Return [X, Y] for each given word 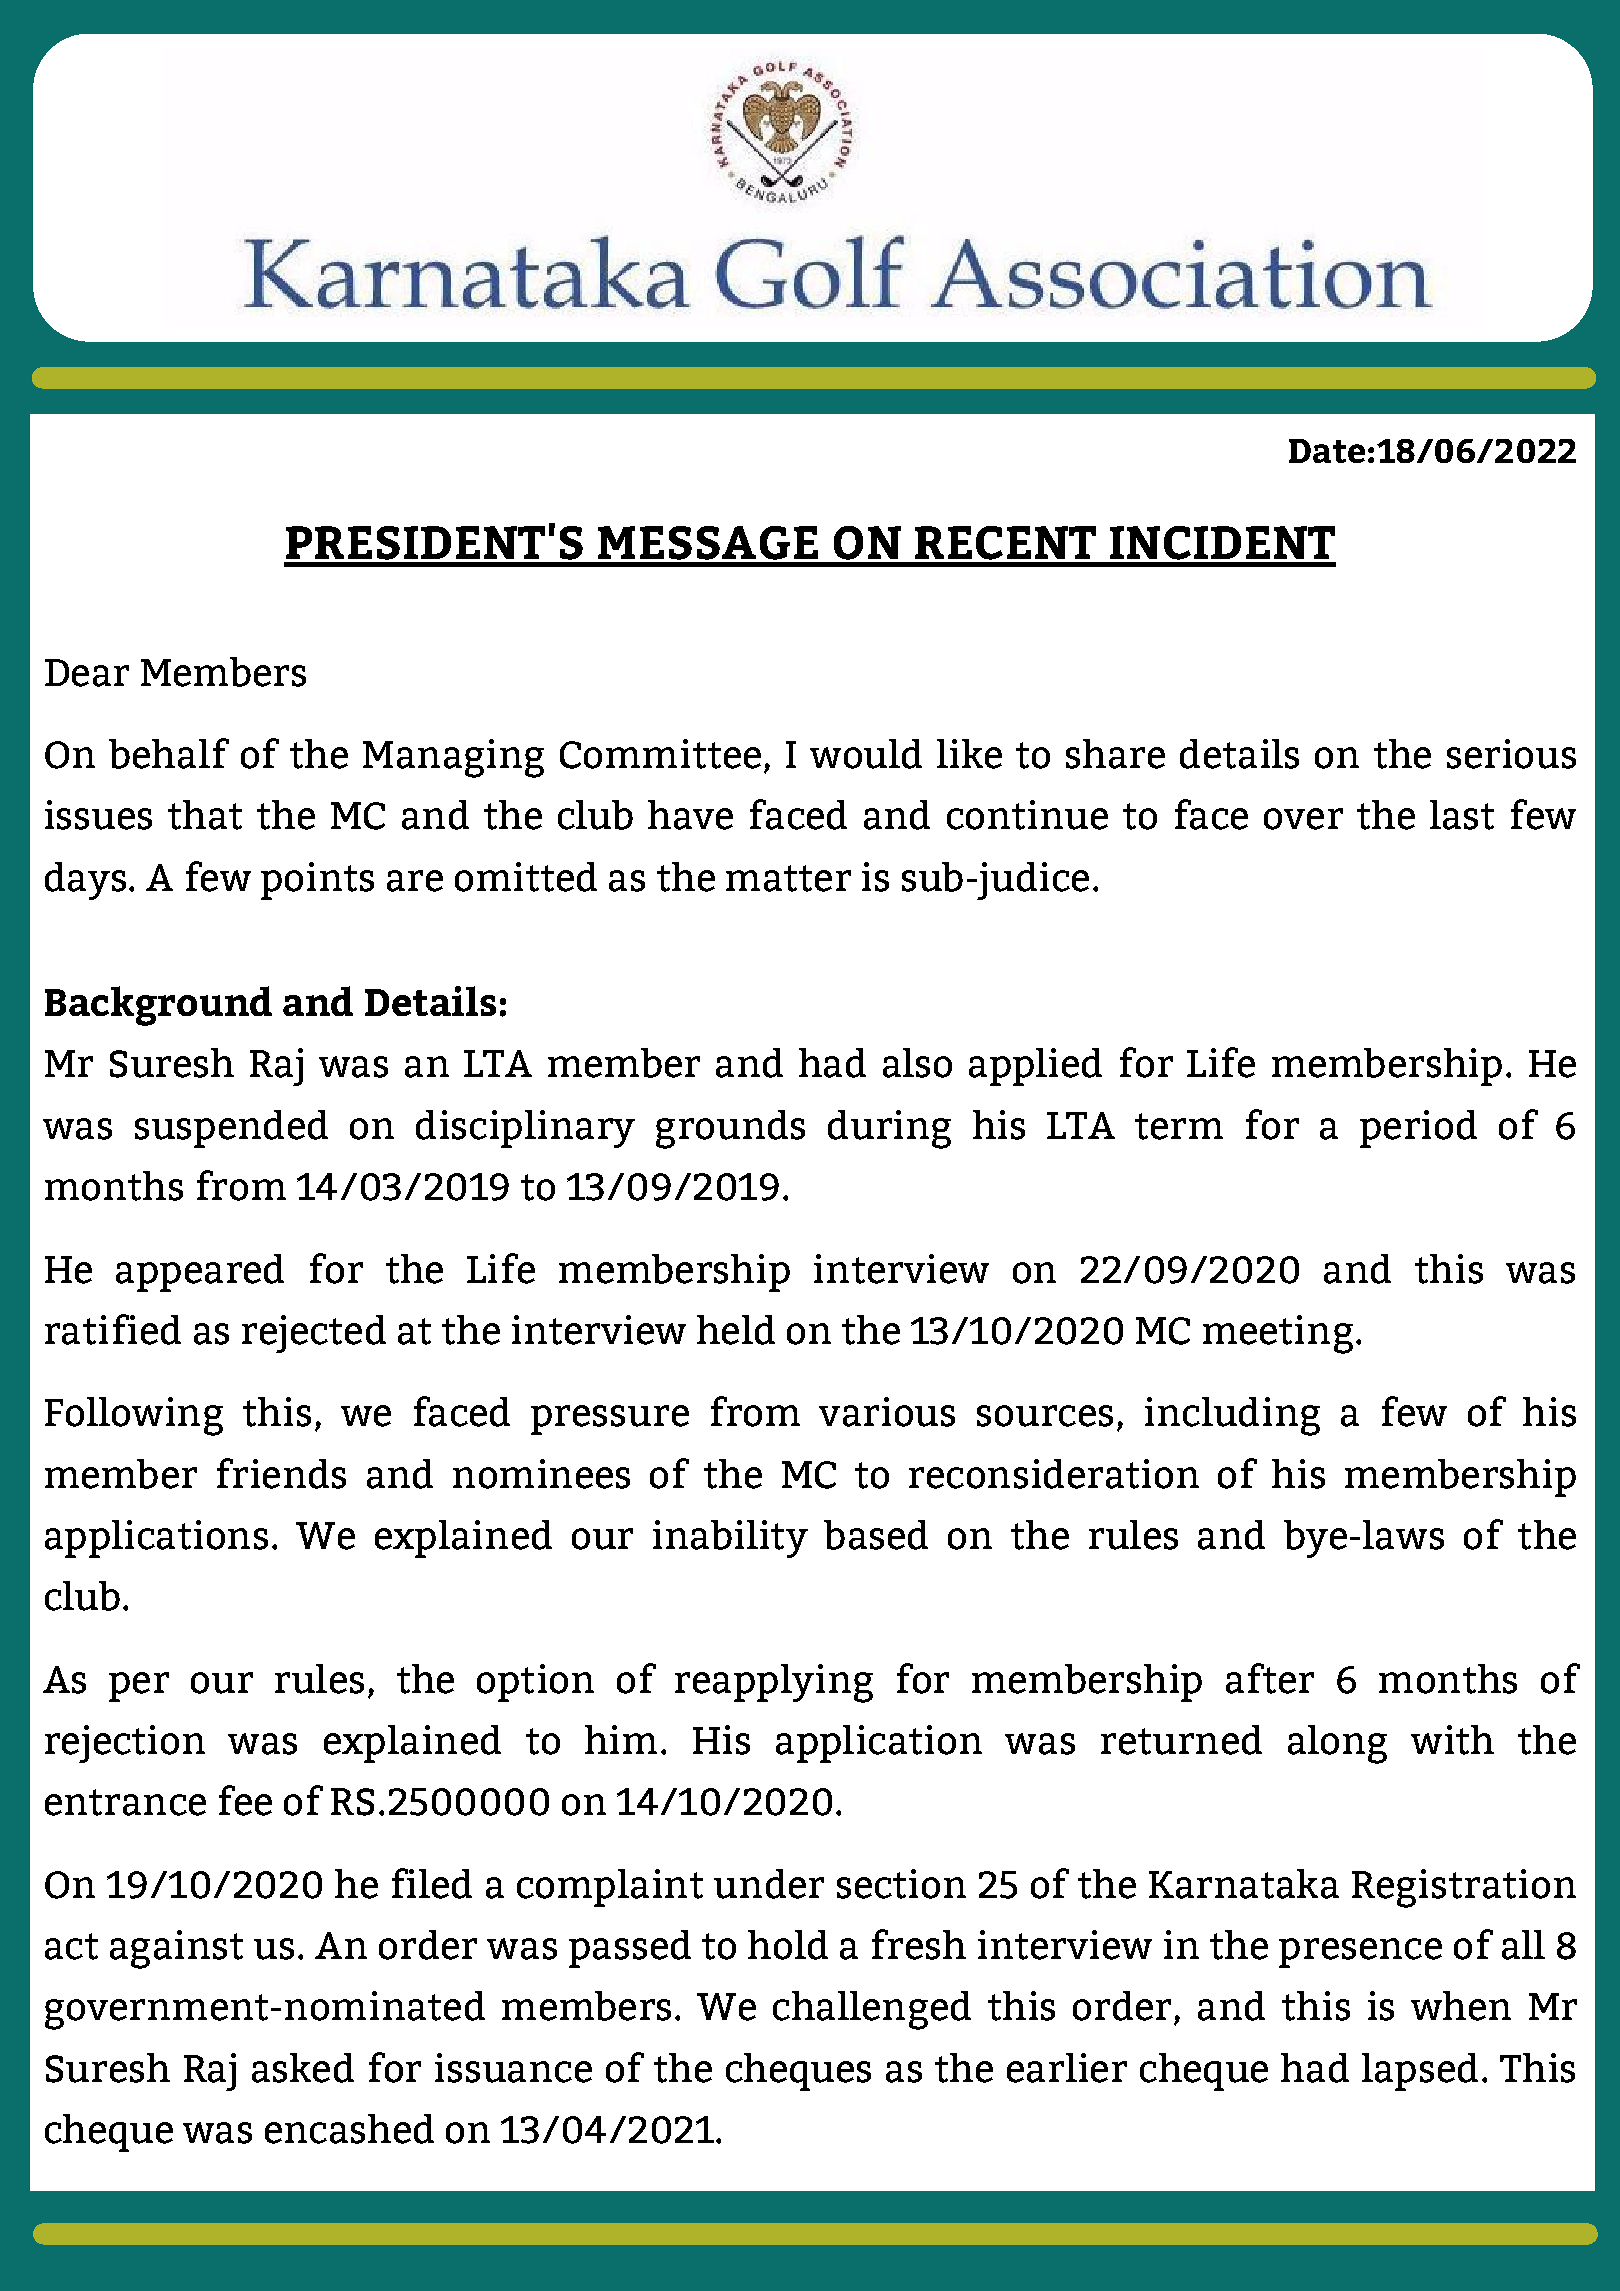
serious [1511, 754]
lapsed [1420, 2072]
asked [303, 2068]
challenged [872, 2010]
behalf [169, 753]
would [866, 754]
